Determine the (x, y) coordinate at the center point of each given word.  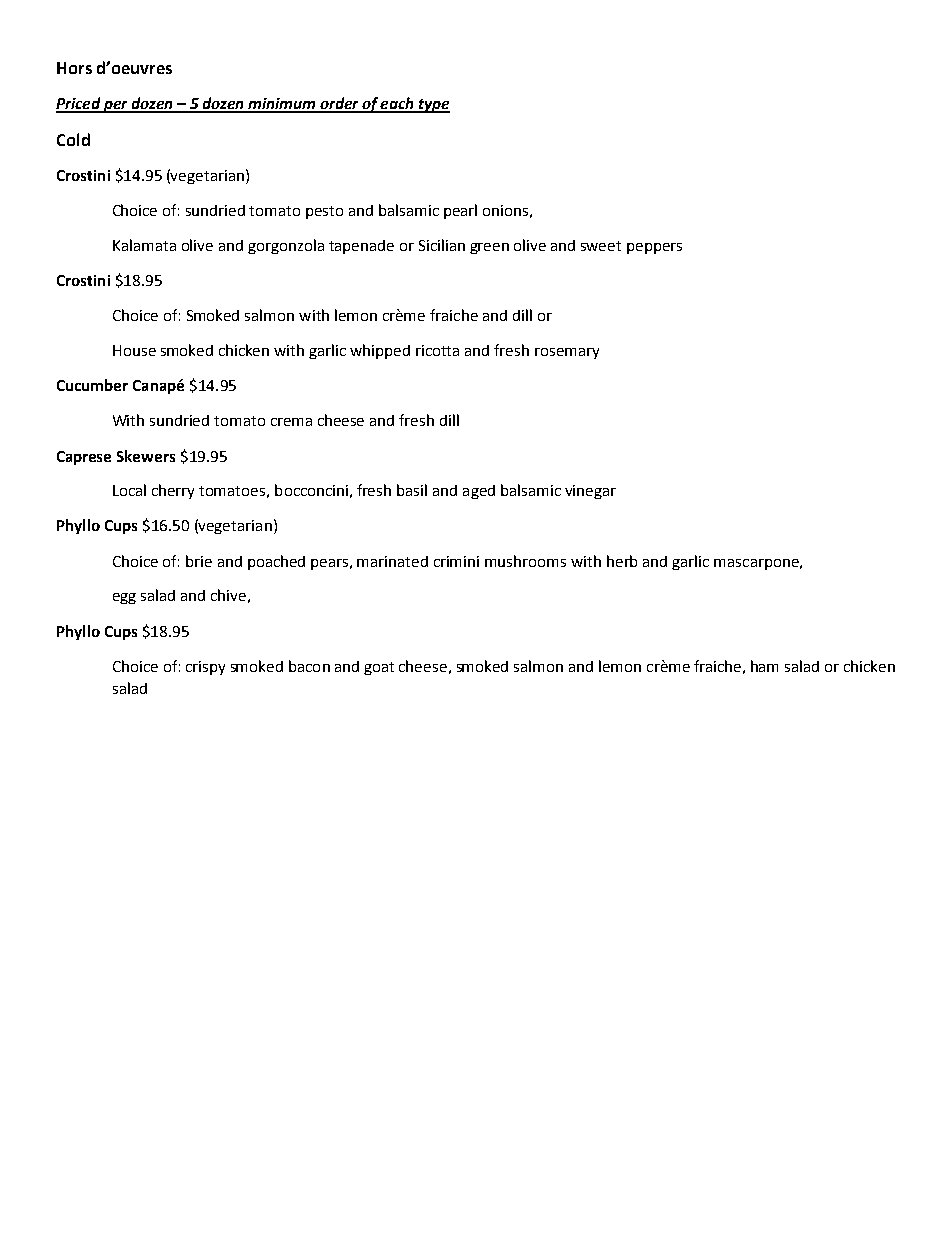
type (433, 106)
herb (622, 561)
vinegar (590, 492)
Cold (73, 139)
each (397, 104)
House (134, 350)
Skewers (146, 456)
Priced (79, 104)
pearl (460, 211)
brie (199, 561)
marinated (392, 561)
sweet (601, 246)
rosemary (567, 353)
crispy (205, 668)
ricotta (437, 350)
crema (291, 422)
